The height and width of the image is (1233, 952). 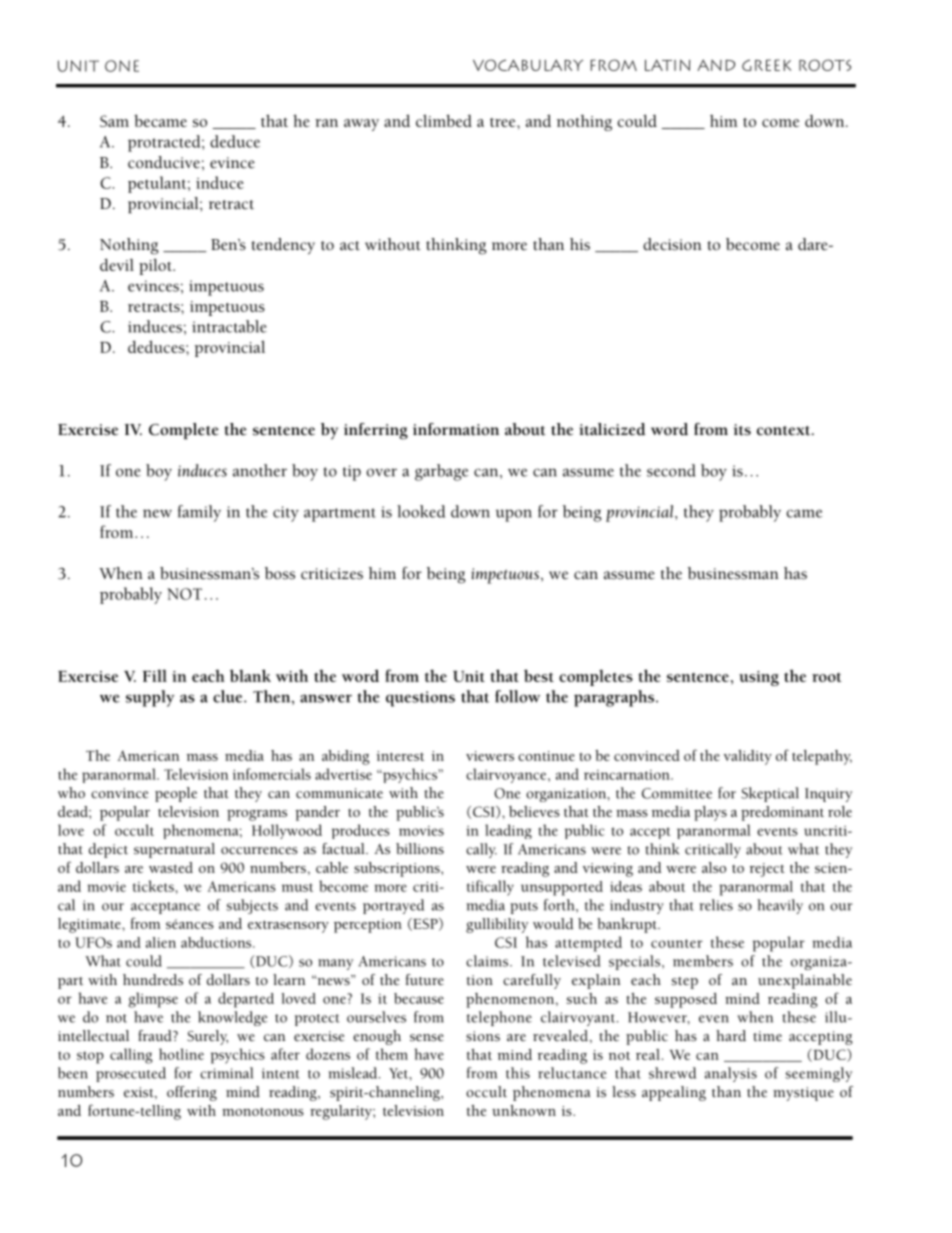 I want to click on climbed, so click(x=444, y=120).
